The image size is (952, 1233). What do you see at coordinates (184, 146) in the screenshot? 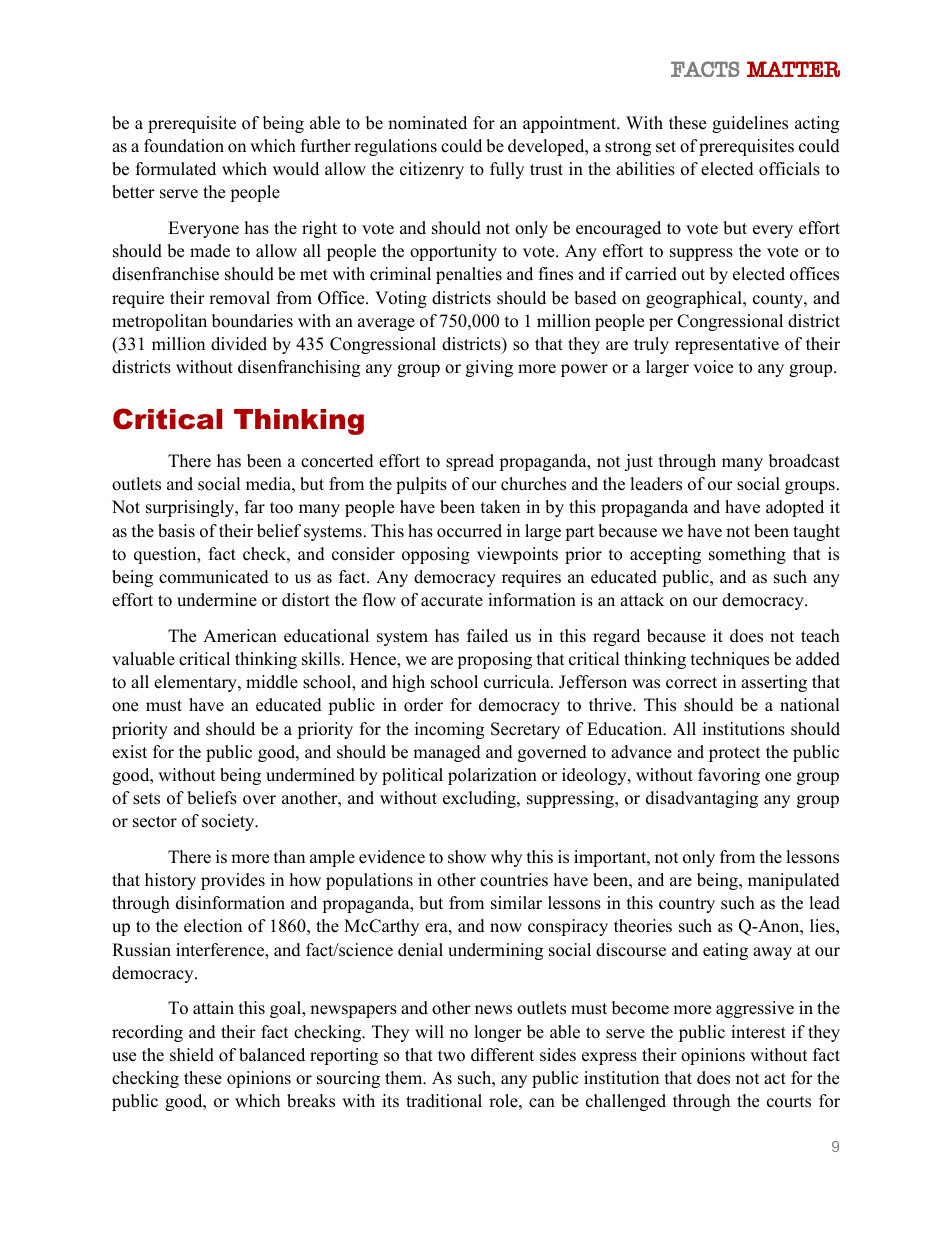
I see `foundation` at bounding box center [184, 146].
